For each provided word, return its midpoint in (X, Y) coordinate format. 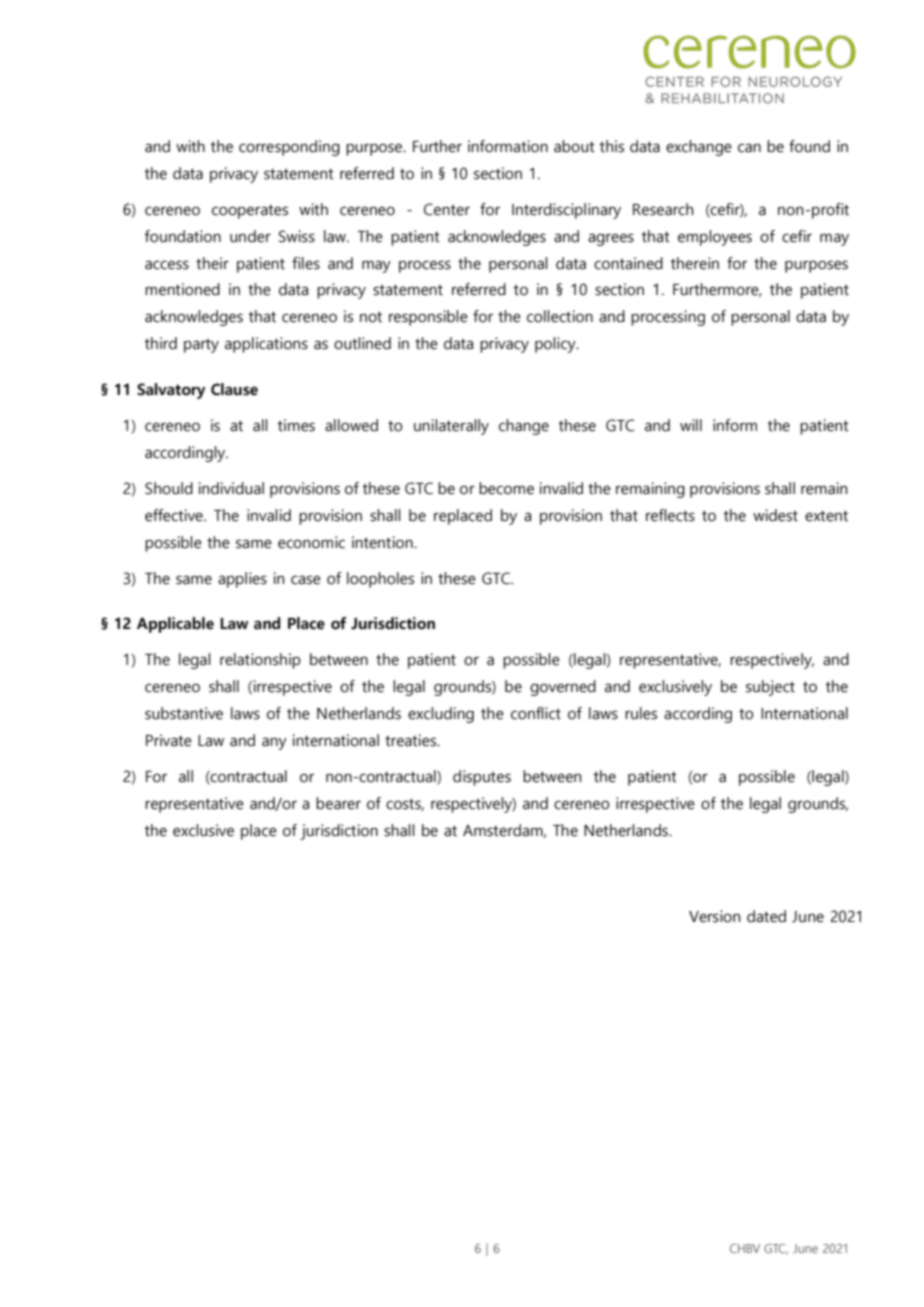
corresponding (289, 148)
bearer (338, 803)
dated (766, 916)
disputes (482, 778)
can (749, 148)
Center (447, 209)
